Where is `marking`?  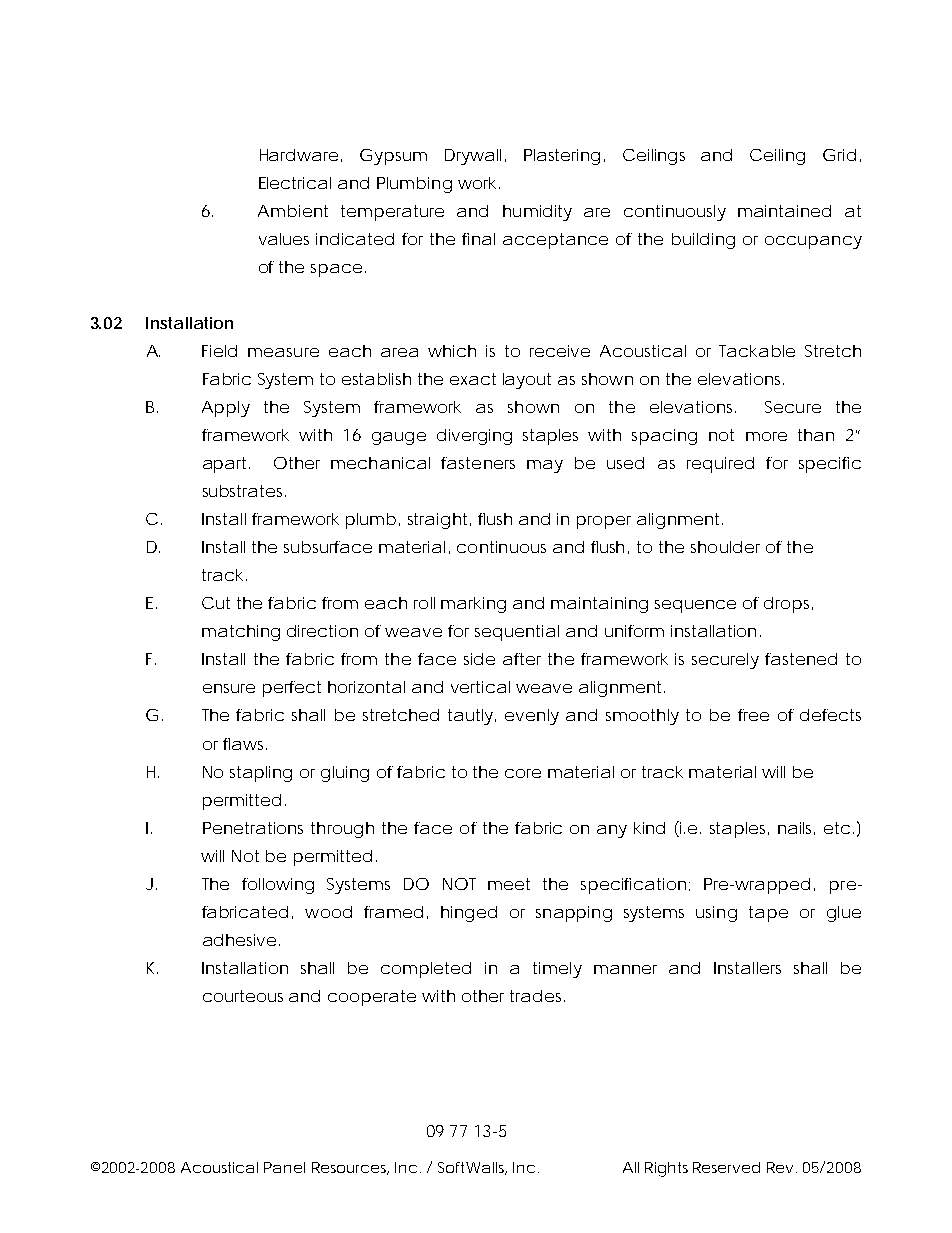
marking is located at coordinates (473, 605).
